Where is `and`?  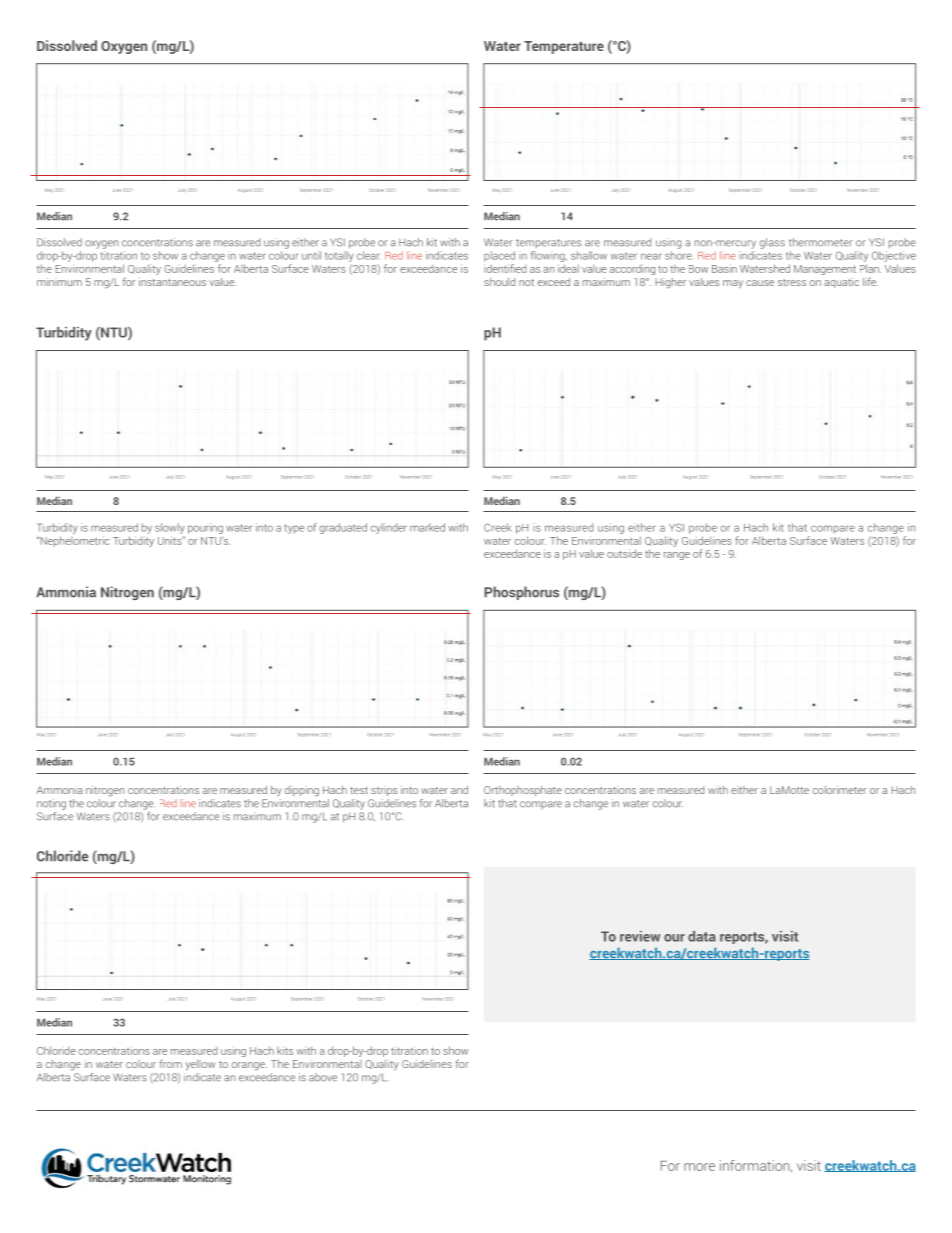 and is located at coordinates (459, 790).
